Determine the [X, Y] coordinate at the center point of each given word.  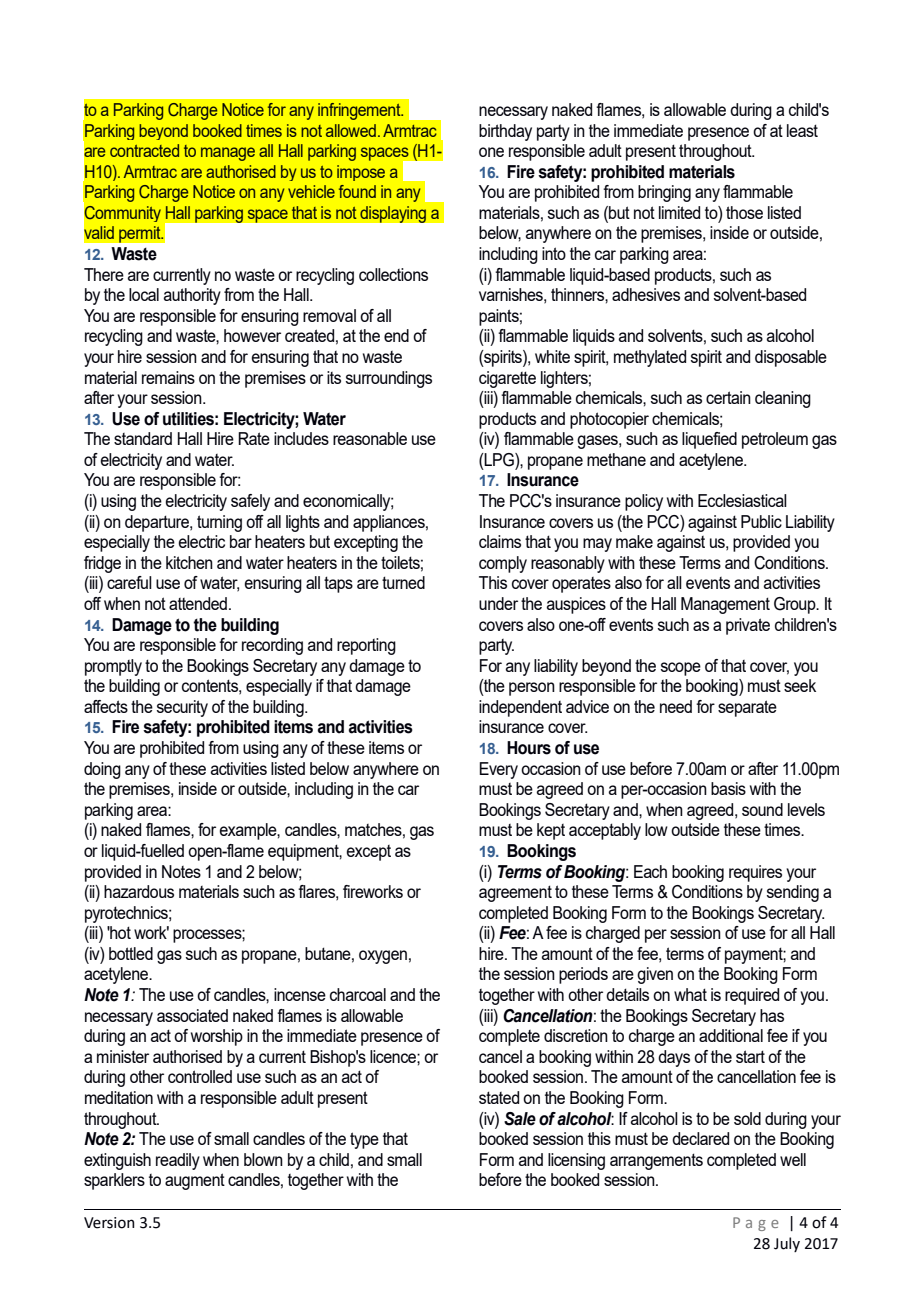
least [802, 130]
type [364, 1140]
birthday [505, 132]
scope [681, 669]
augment [195, 1181]
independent [520, 708]
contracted [144, 150]
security [182, 708]
